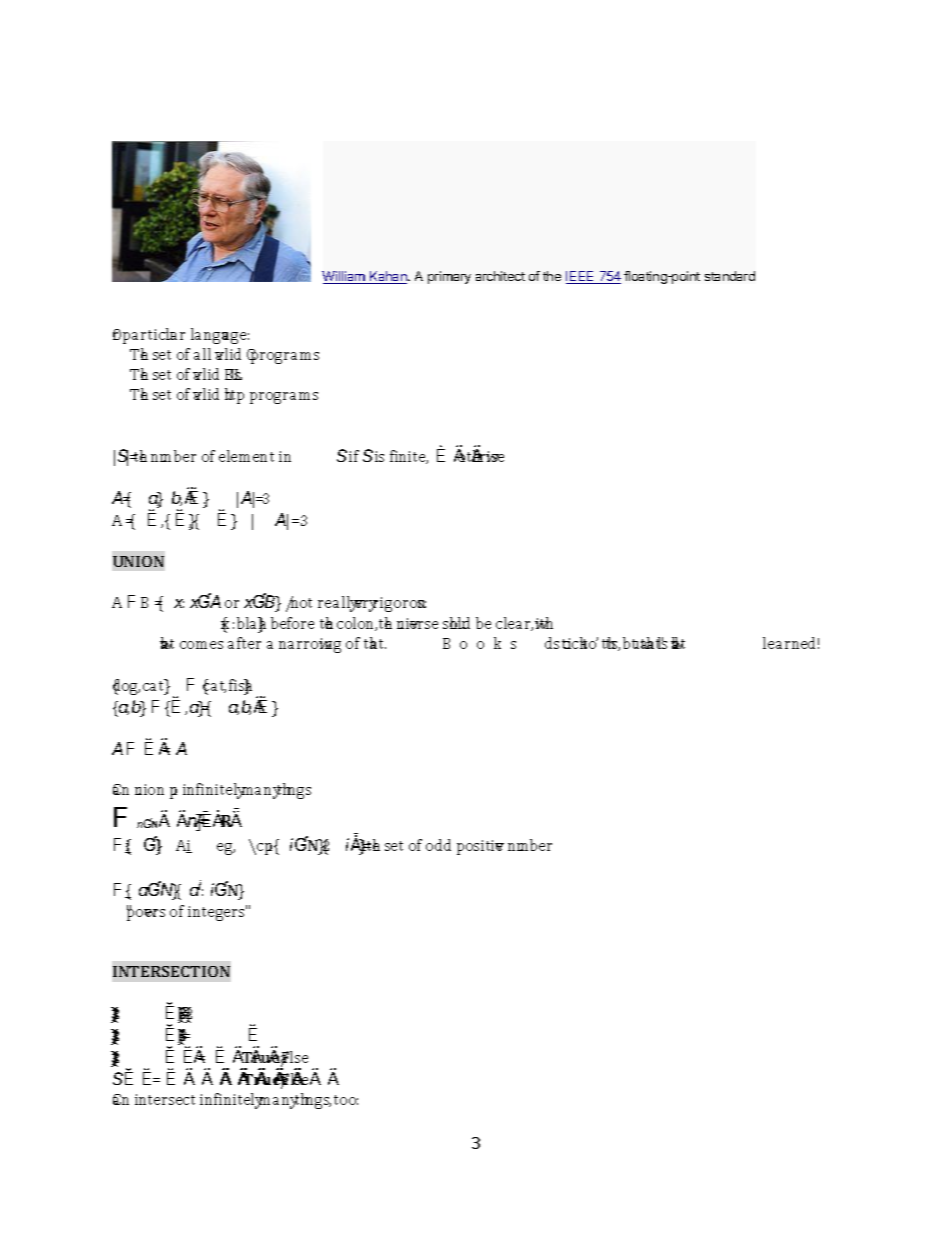 Image resolution: width=952 pixels, height=1233 pixels. Describe the element at coordinates (438, 845) in the image. I see `odd` at that location.
